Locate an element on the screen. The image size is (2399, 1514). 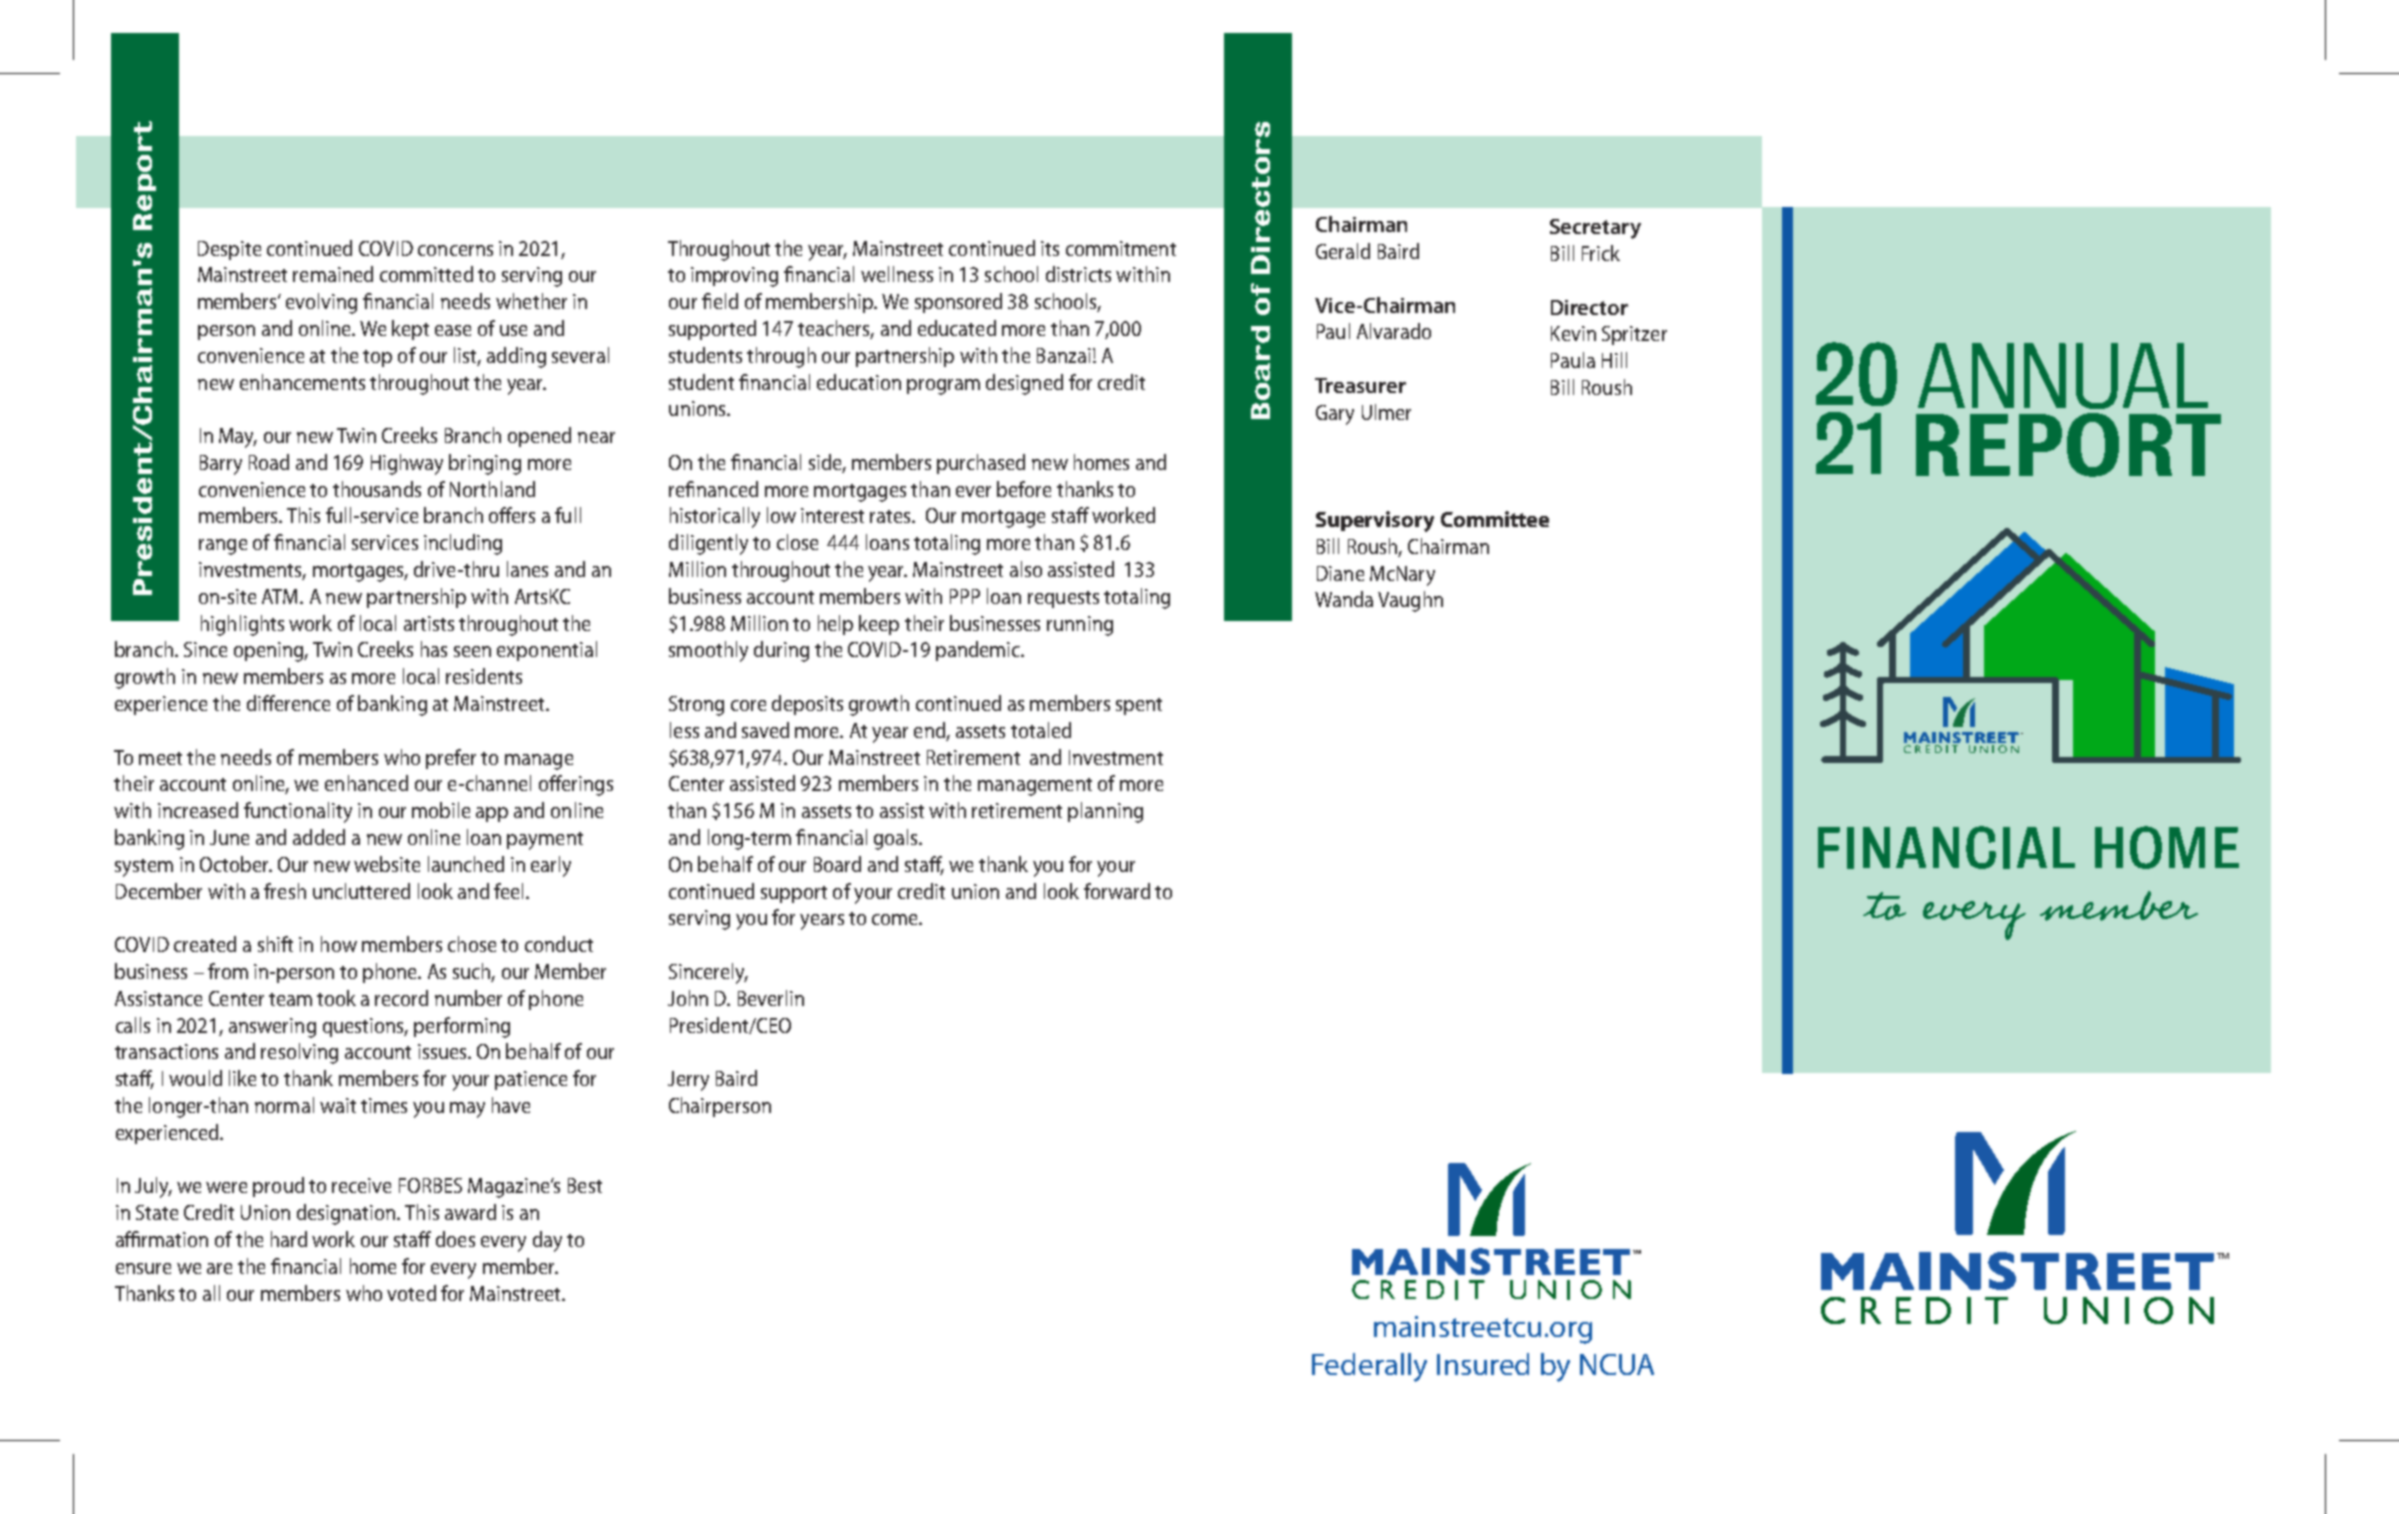
voted is located at coordinates (411, 1293).
